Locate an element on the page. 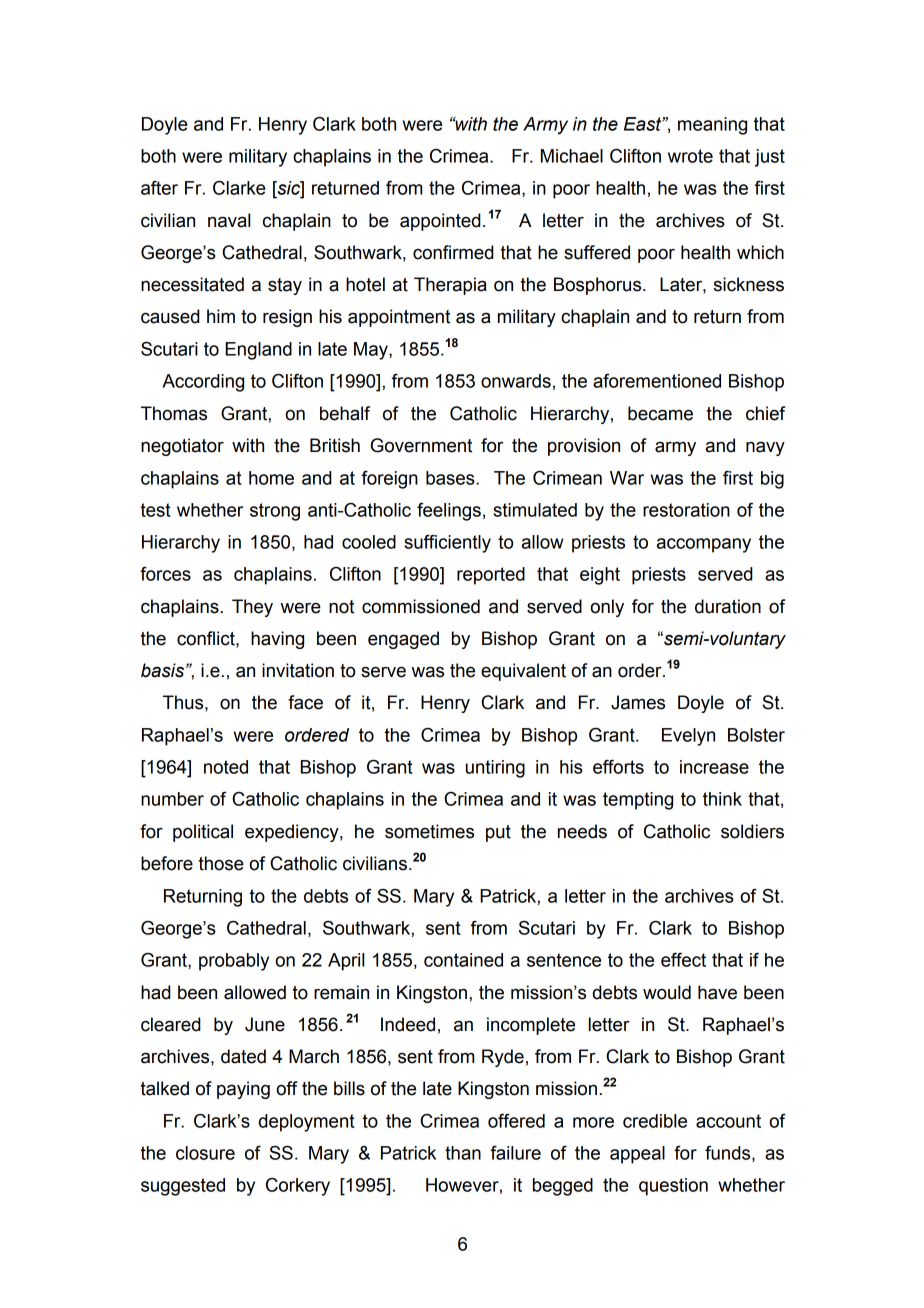 This image has height=1308, width=924. untiring is located at coordinates (495, 769).
